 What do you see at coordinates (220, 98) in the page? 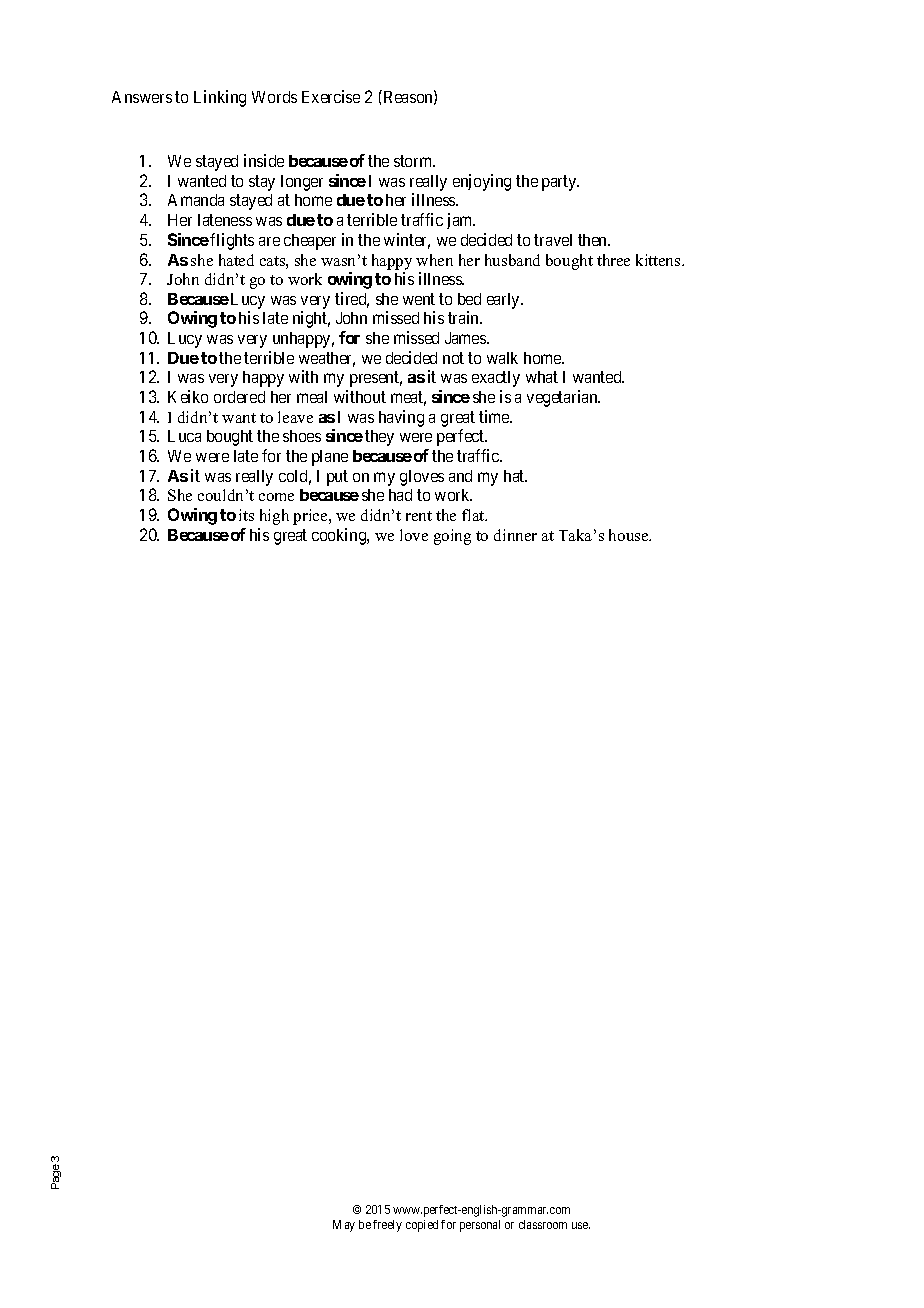
I see `Linking` at bounding box center [220, 98].
